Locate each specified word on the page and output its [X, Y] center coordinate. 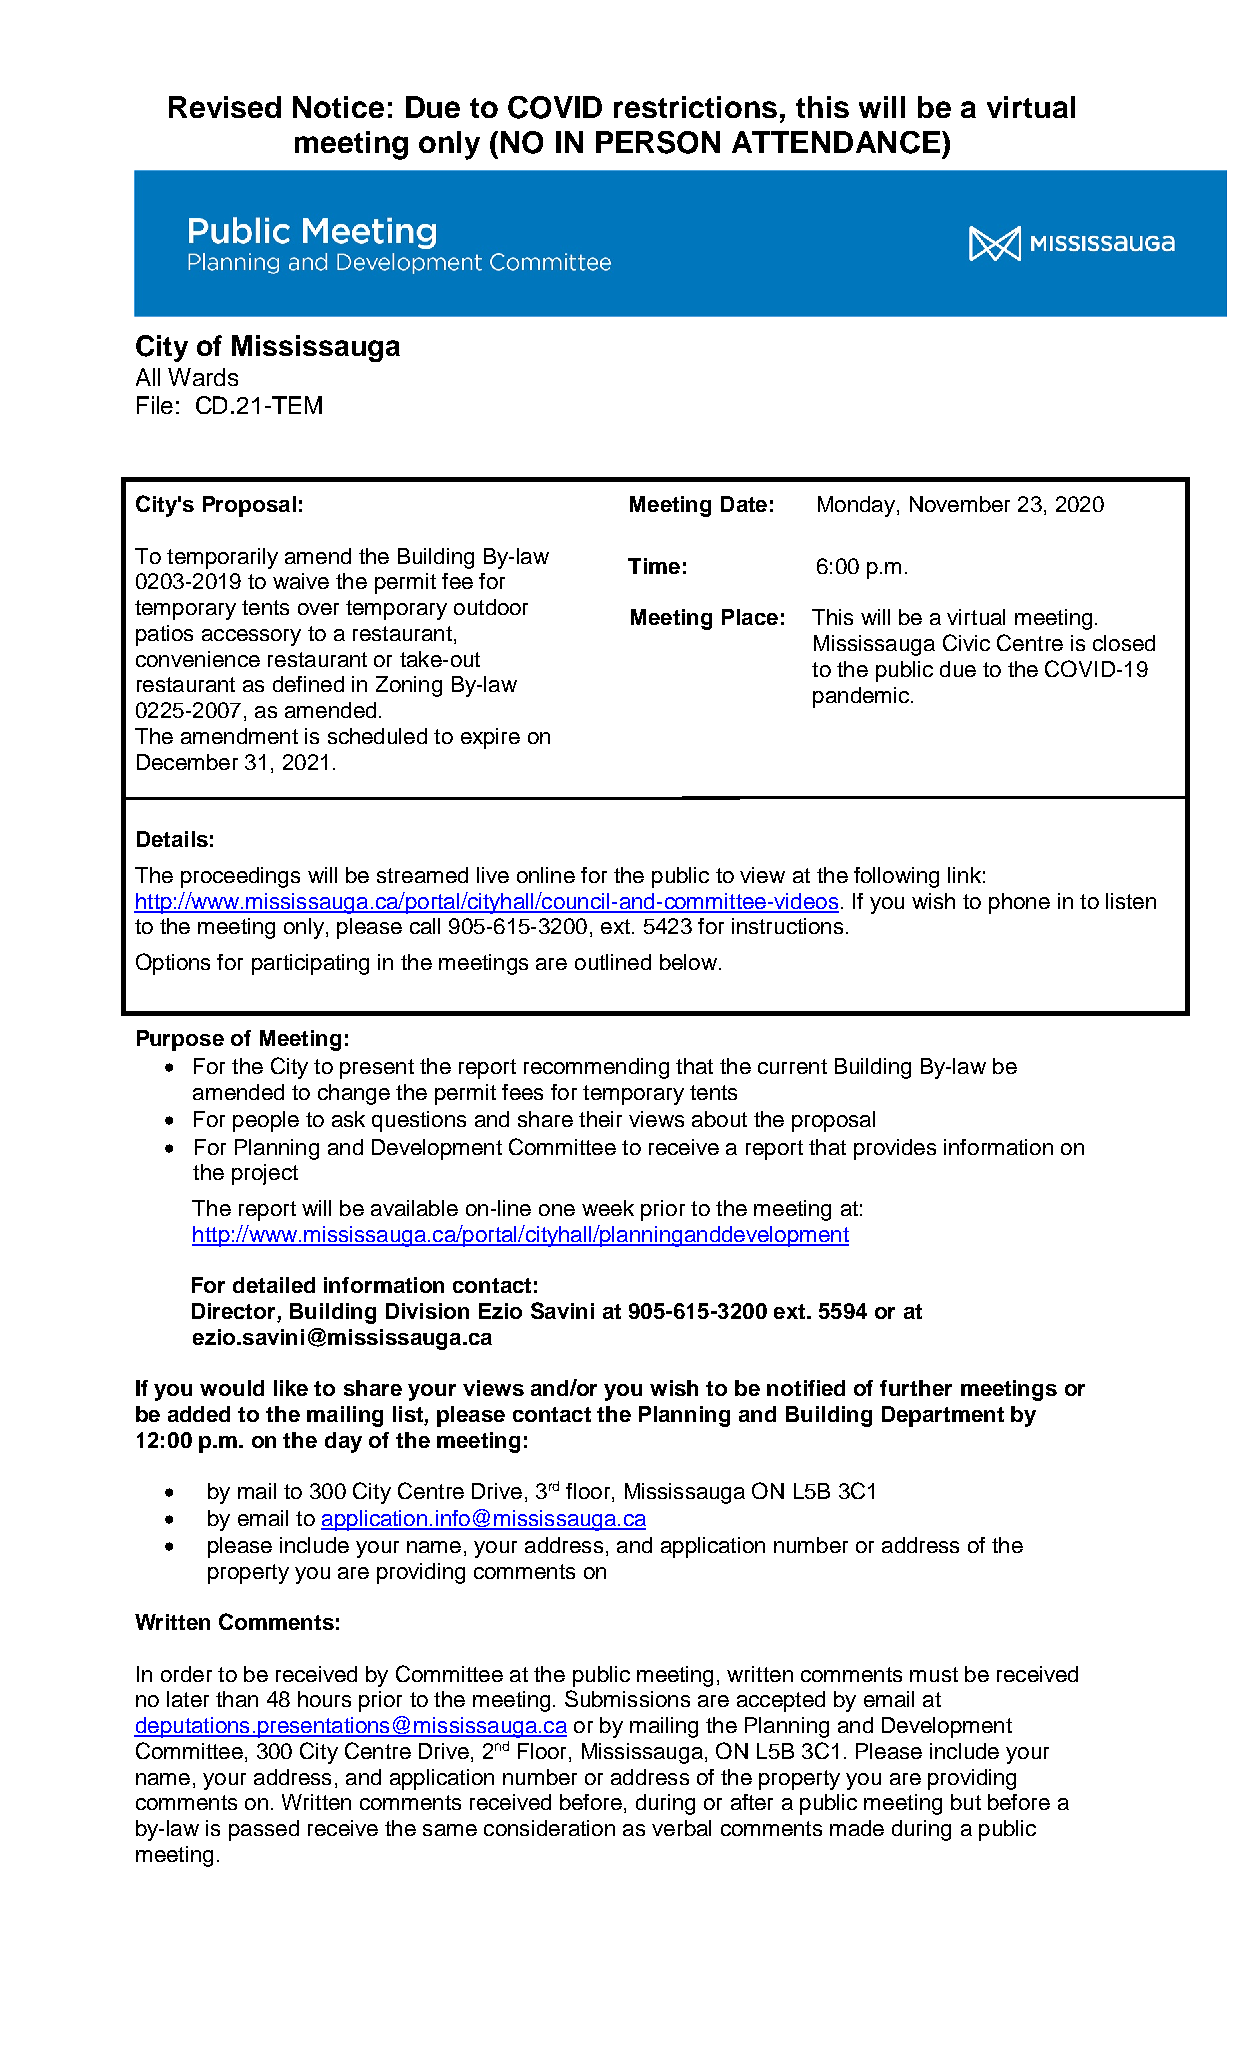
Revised [225, 107]
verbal [681, 1828]
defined [308, 684]
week [608, 1208]
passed [264, 1830]
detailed [274, 1285]
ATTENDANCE [836, 142]
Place [750, 617]
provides [895, 1149]
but [966, 1802]
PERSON [658, 142]
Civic [966, 642]
